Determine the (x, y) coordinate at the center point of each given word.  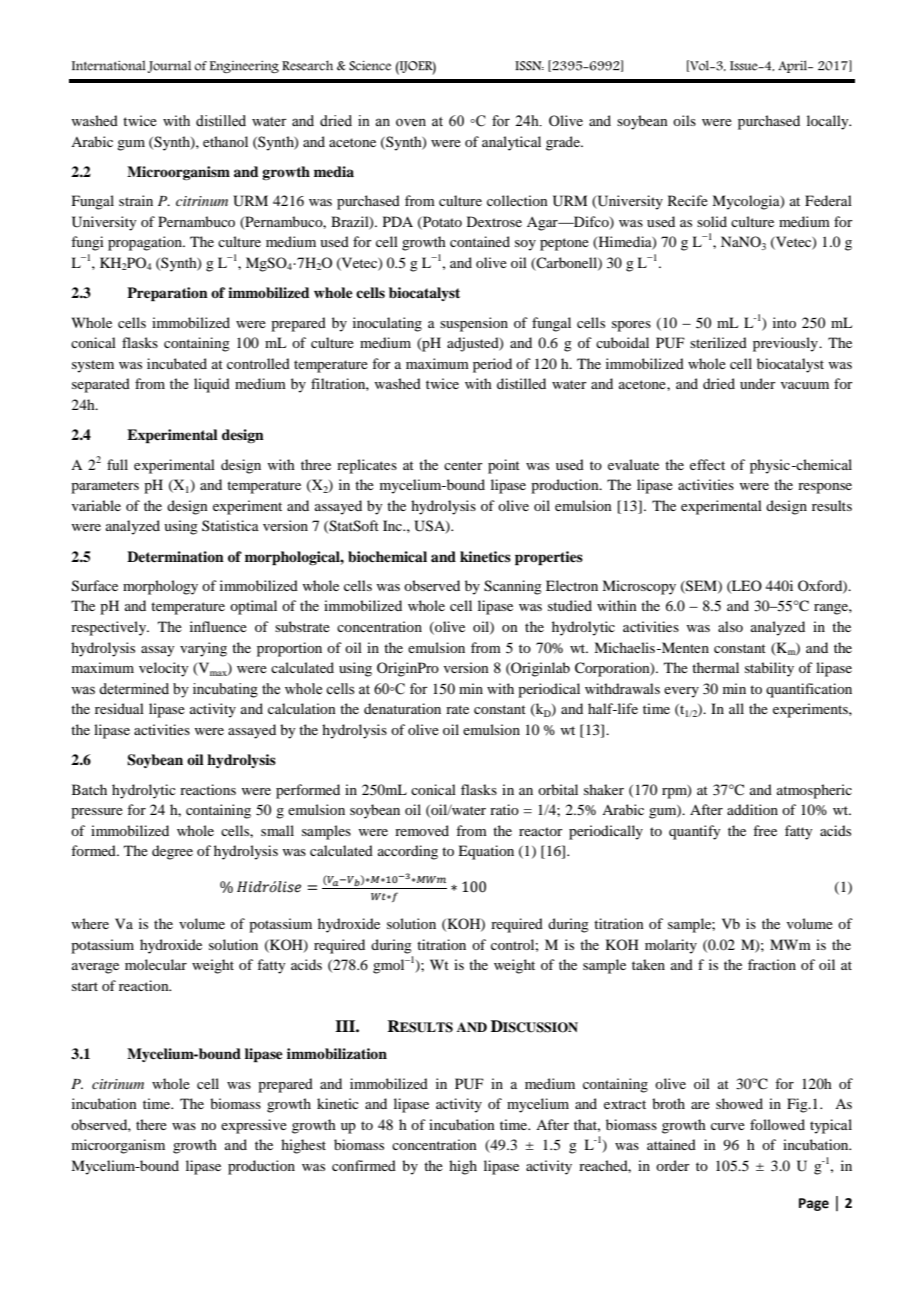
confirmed (364, 1165)
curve (728, 1126)
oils (684, 120)
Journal (169, 67)
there (151, 1124)
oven (411, 122)
